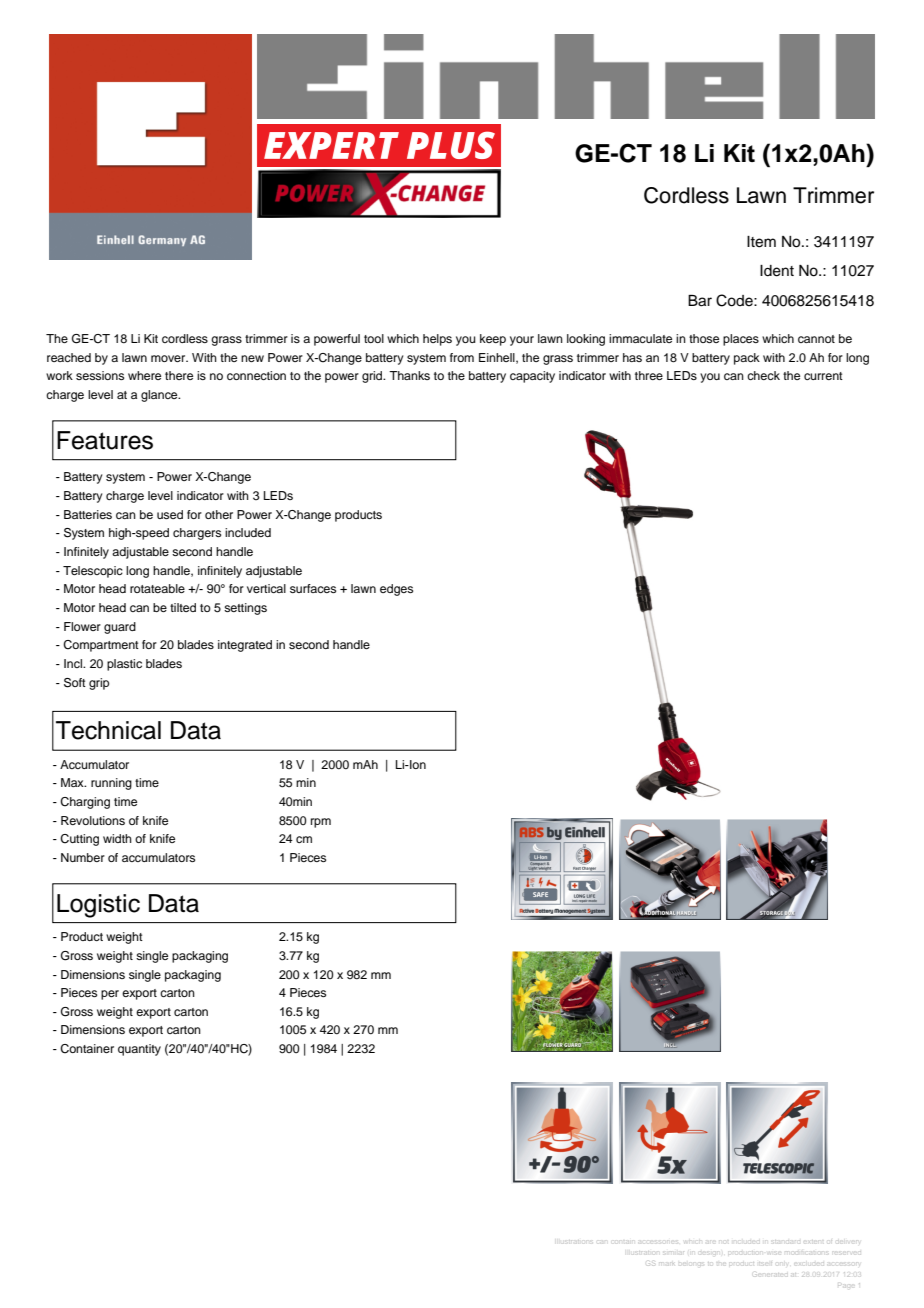 Image resolution: width=924 pixels, height=1308 pixels. Describe the element at coordinates (777, 271) in the document. I see `Ident` at that location.
